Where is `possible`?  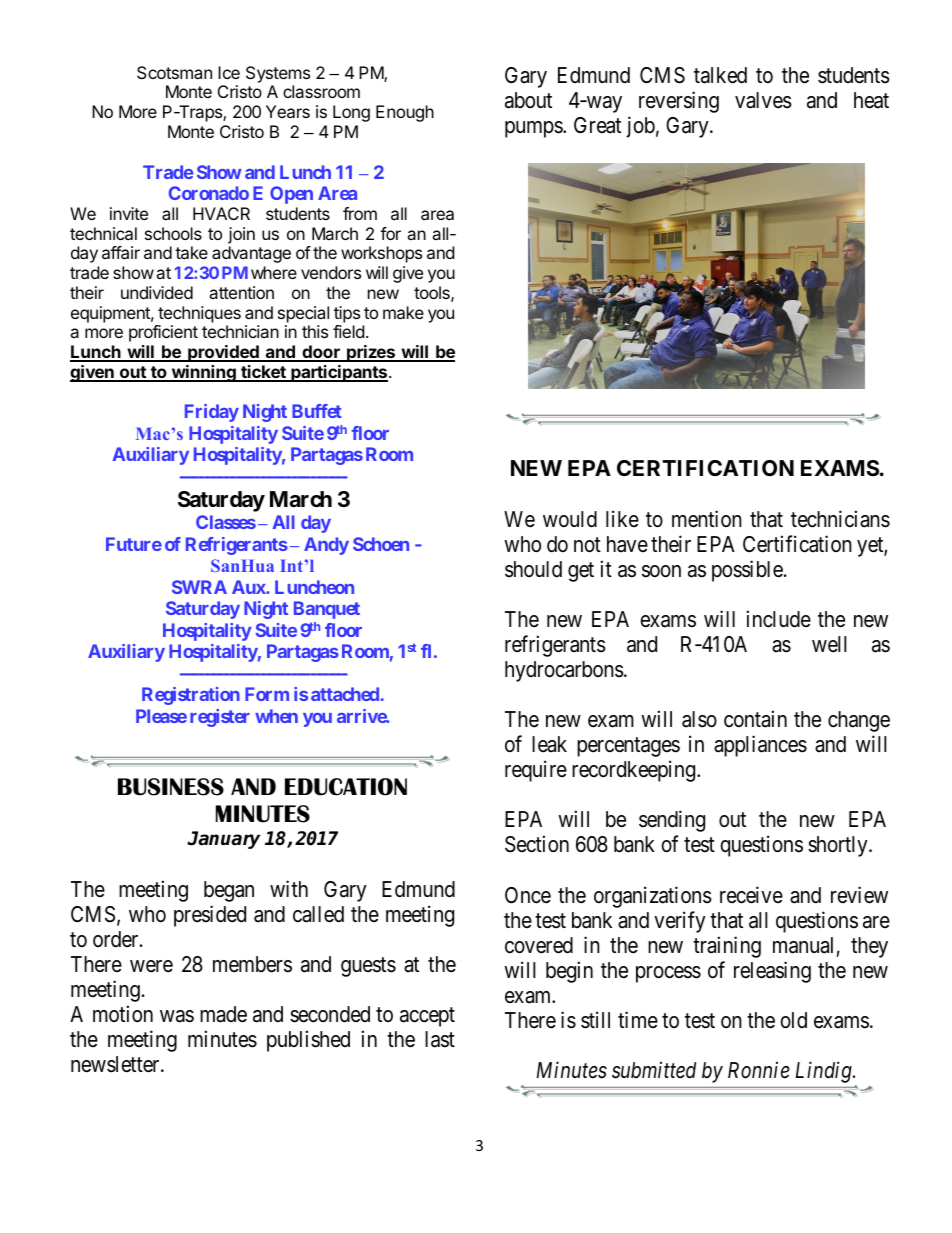 possible is located at coordinates (747, 571).
